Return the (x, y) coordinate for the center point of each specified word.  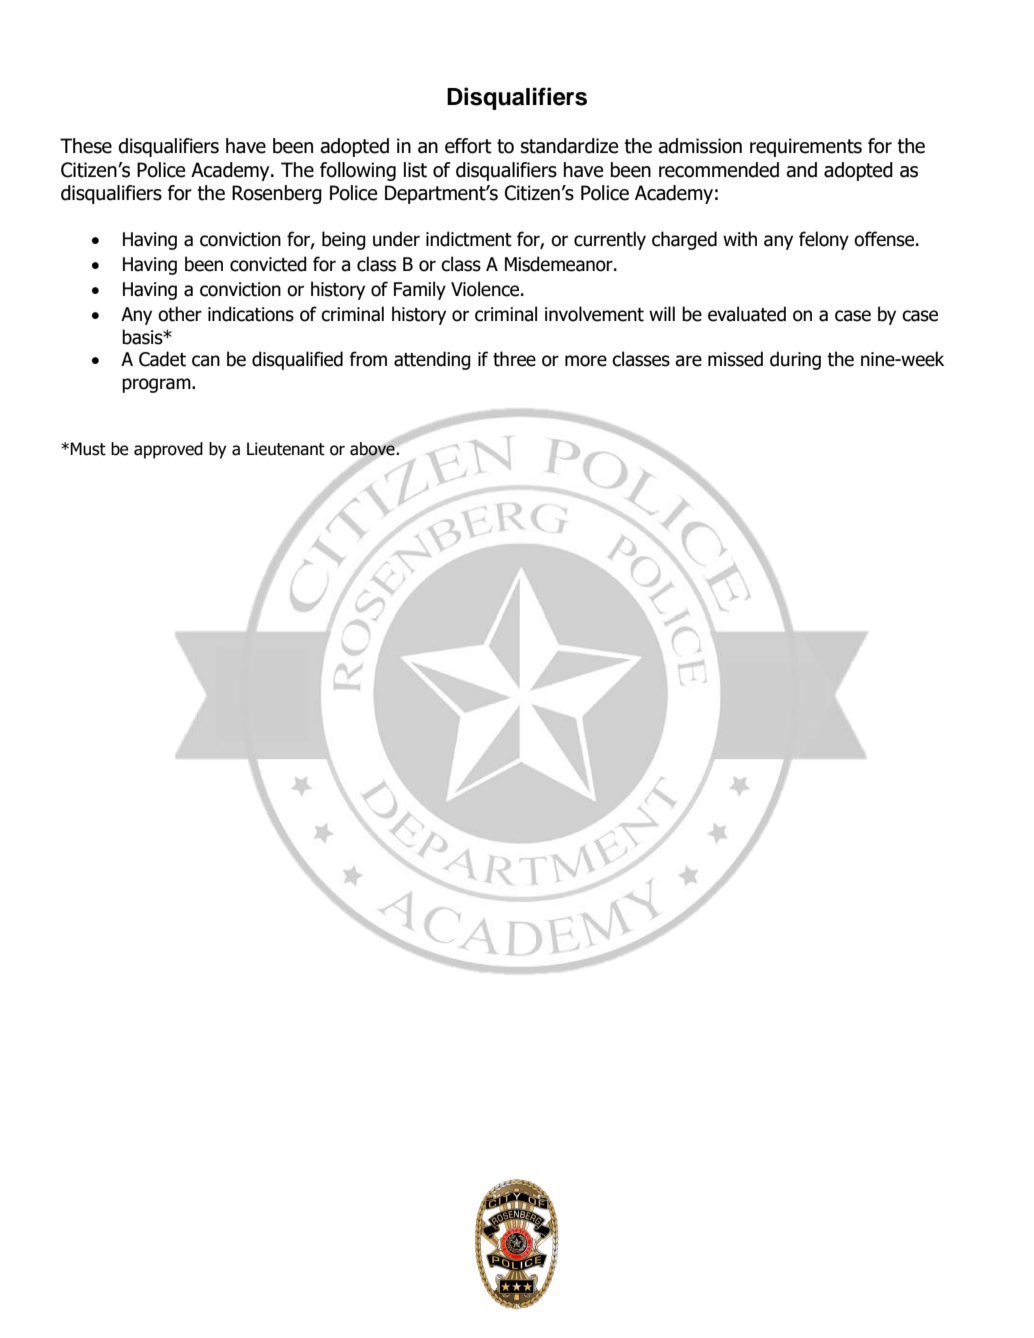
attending (432, 360)
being (344, 240)
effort (468, 146)
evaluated (747, 314)
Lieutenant (286, 449)
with (740, 239)
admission (700, 146)
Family (420, 290)
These (86, 146)
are (688, 361)
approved (168, 450)
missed (735, 359)
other (180, 314)
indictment (469, 239)
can (206, 361)
